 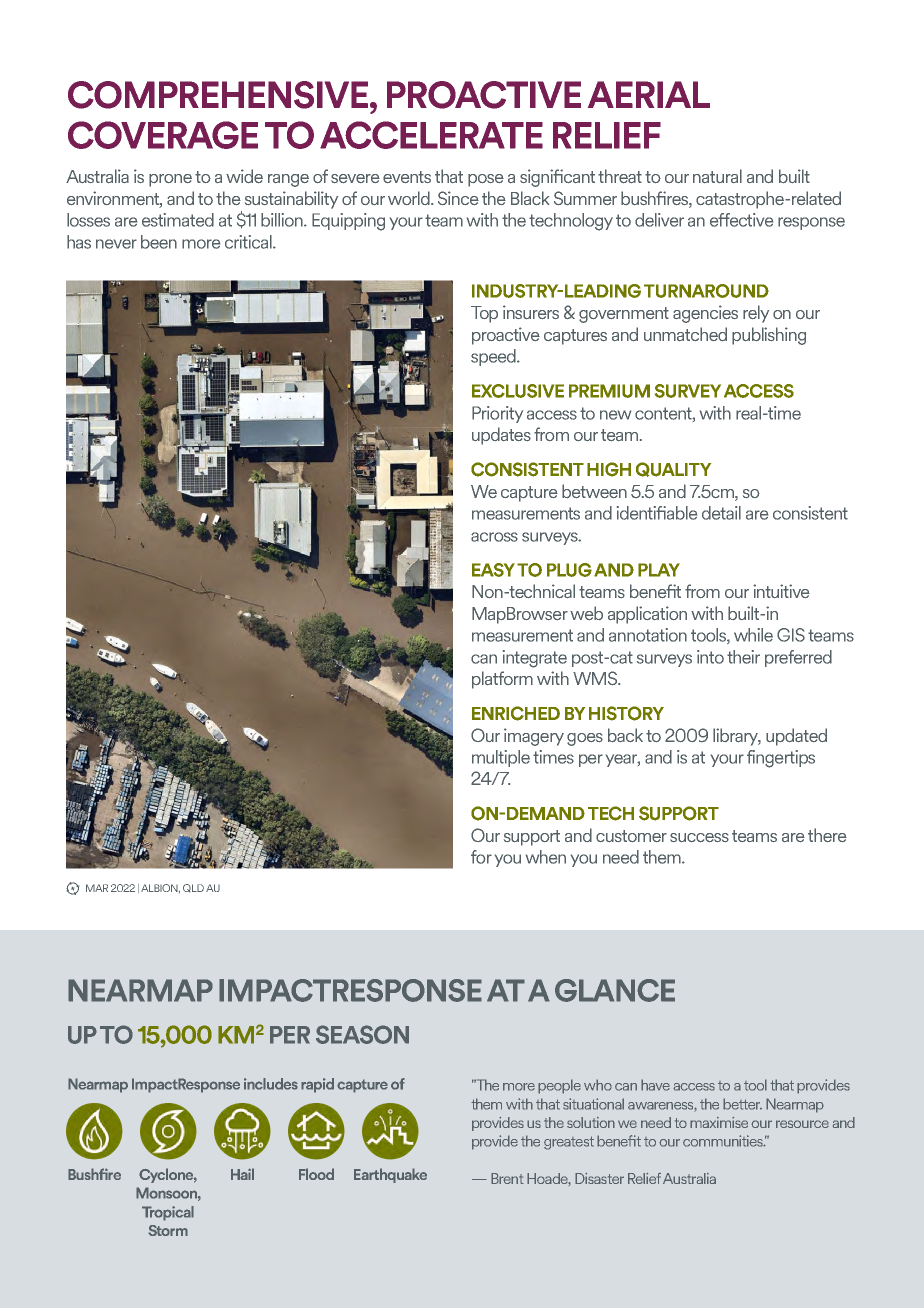 What do you see at coordinates (501, 758) in the screenshot?
I see `multiple` at bounding box center [501, 758].
